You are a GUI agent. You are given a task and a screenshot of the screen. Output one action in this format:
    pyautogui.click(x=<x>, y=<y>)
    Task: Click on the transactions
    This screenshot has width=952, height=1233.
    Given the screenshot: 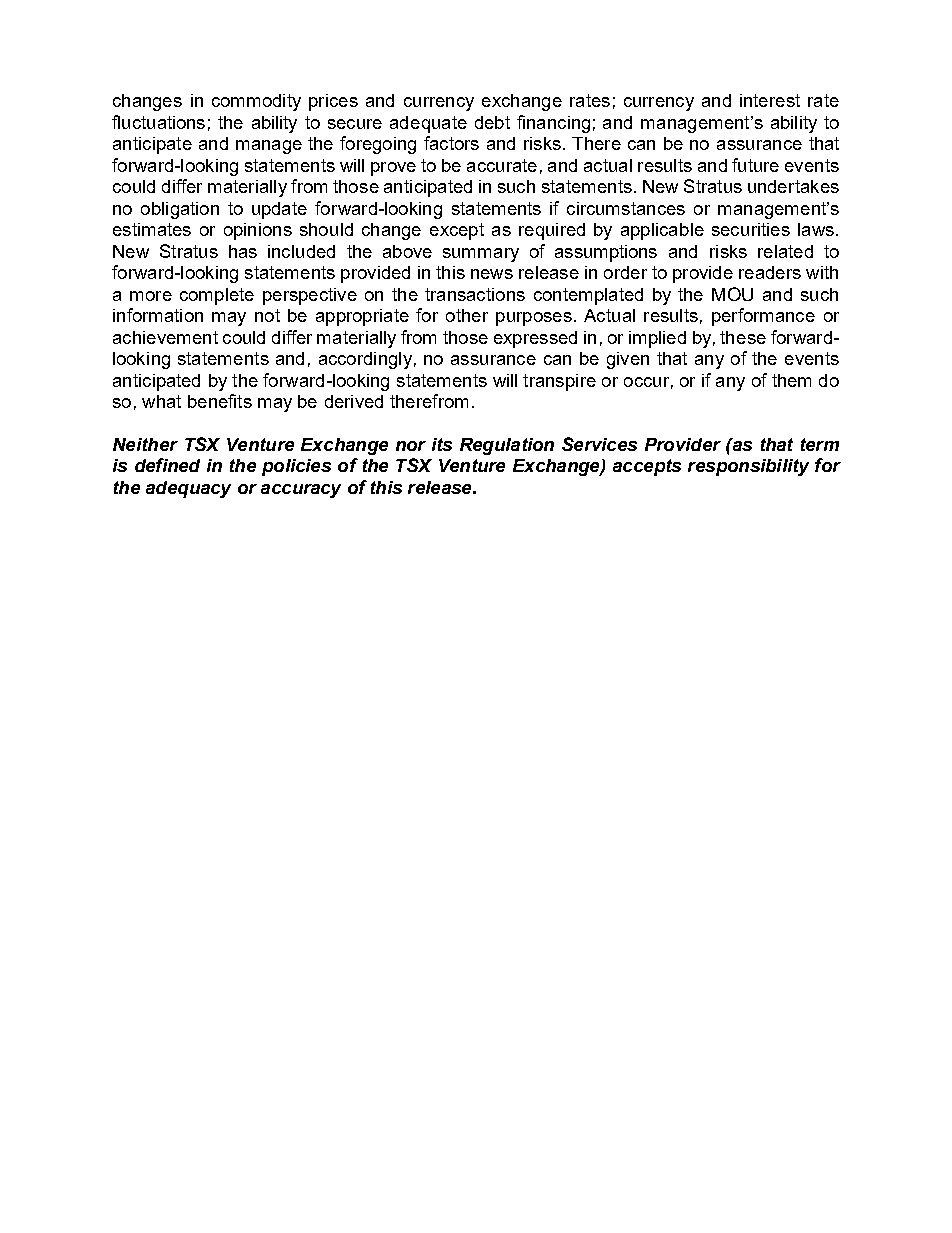 What is the action you would take?
    pyautogui.click(x=475, y=294)
